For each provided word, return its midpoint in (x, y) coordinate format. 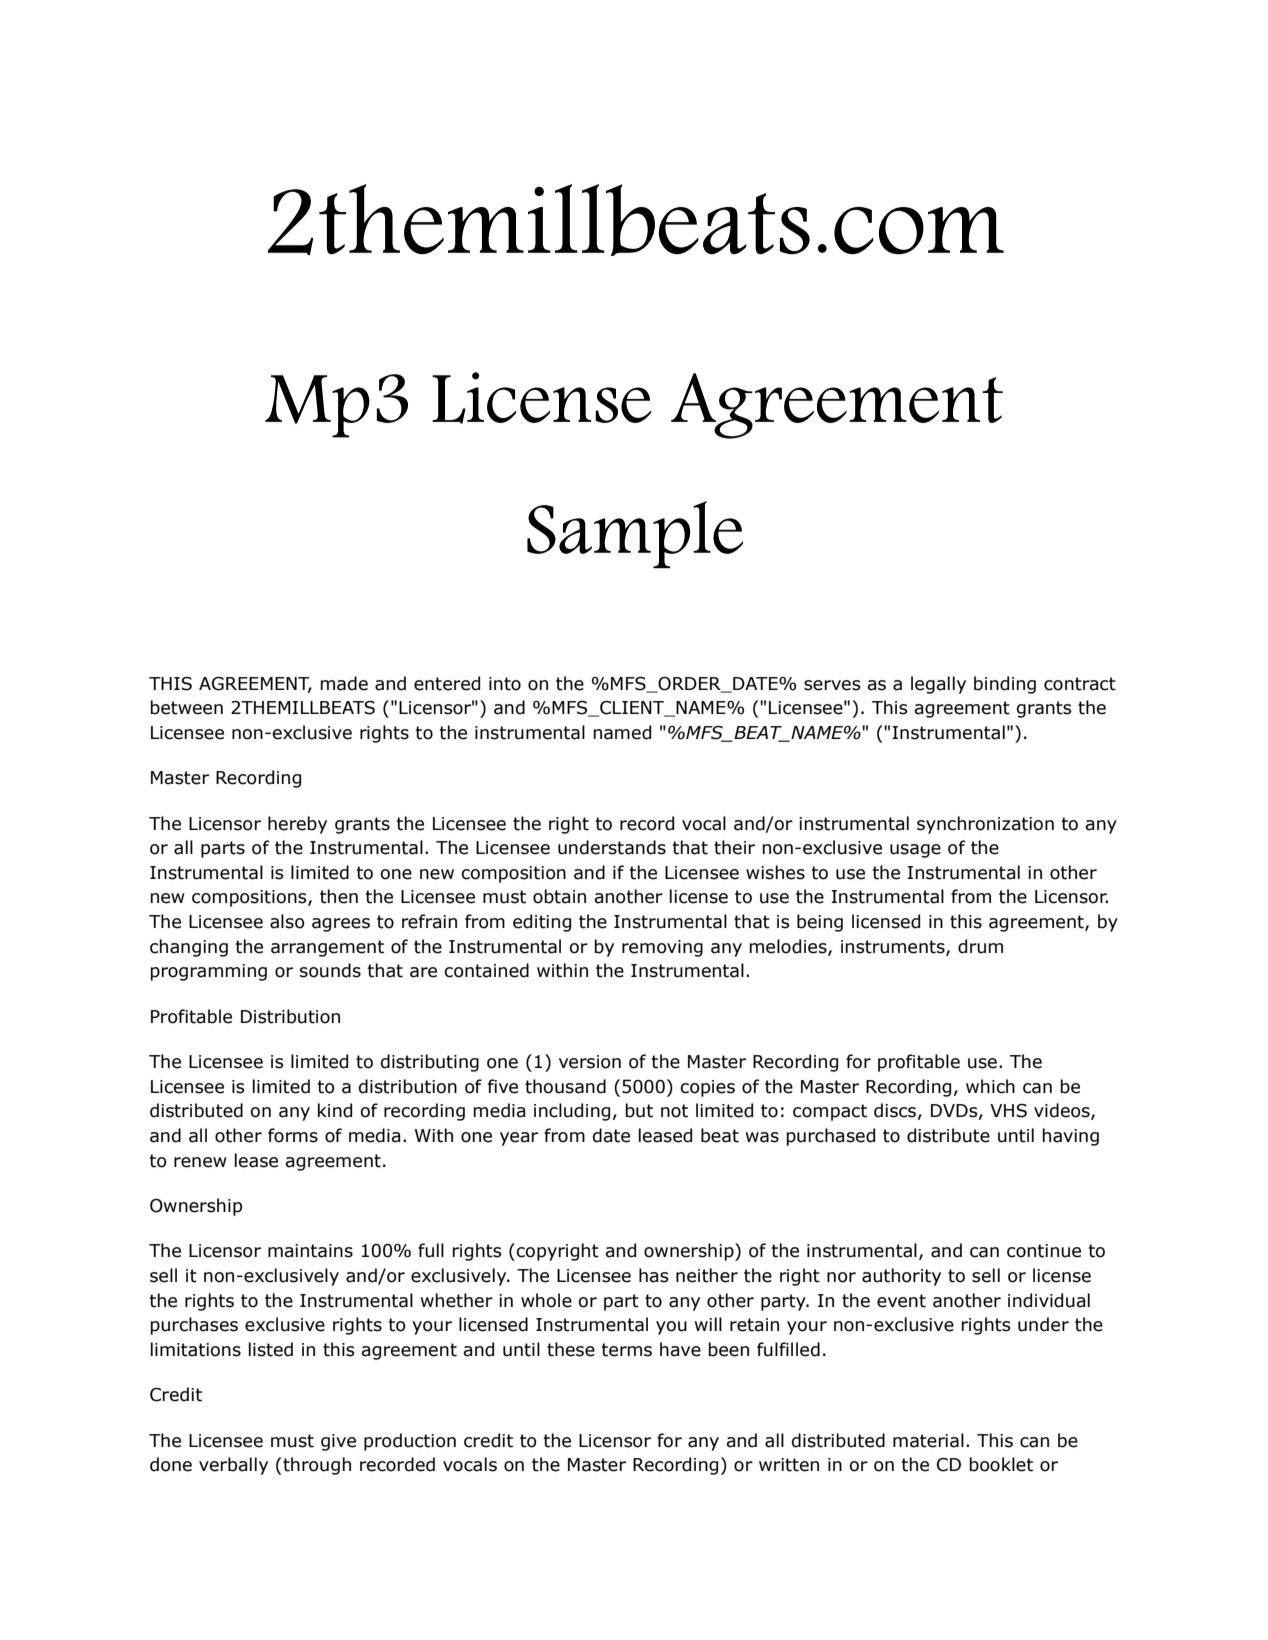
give (338, 1442)
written (789, 1465)
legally (938, 685)
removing (662, 948)
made (344, 683)
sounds (330, 970)
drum (980, 946)
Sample (635, 535)
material (928, 1440)
